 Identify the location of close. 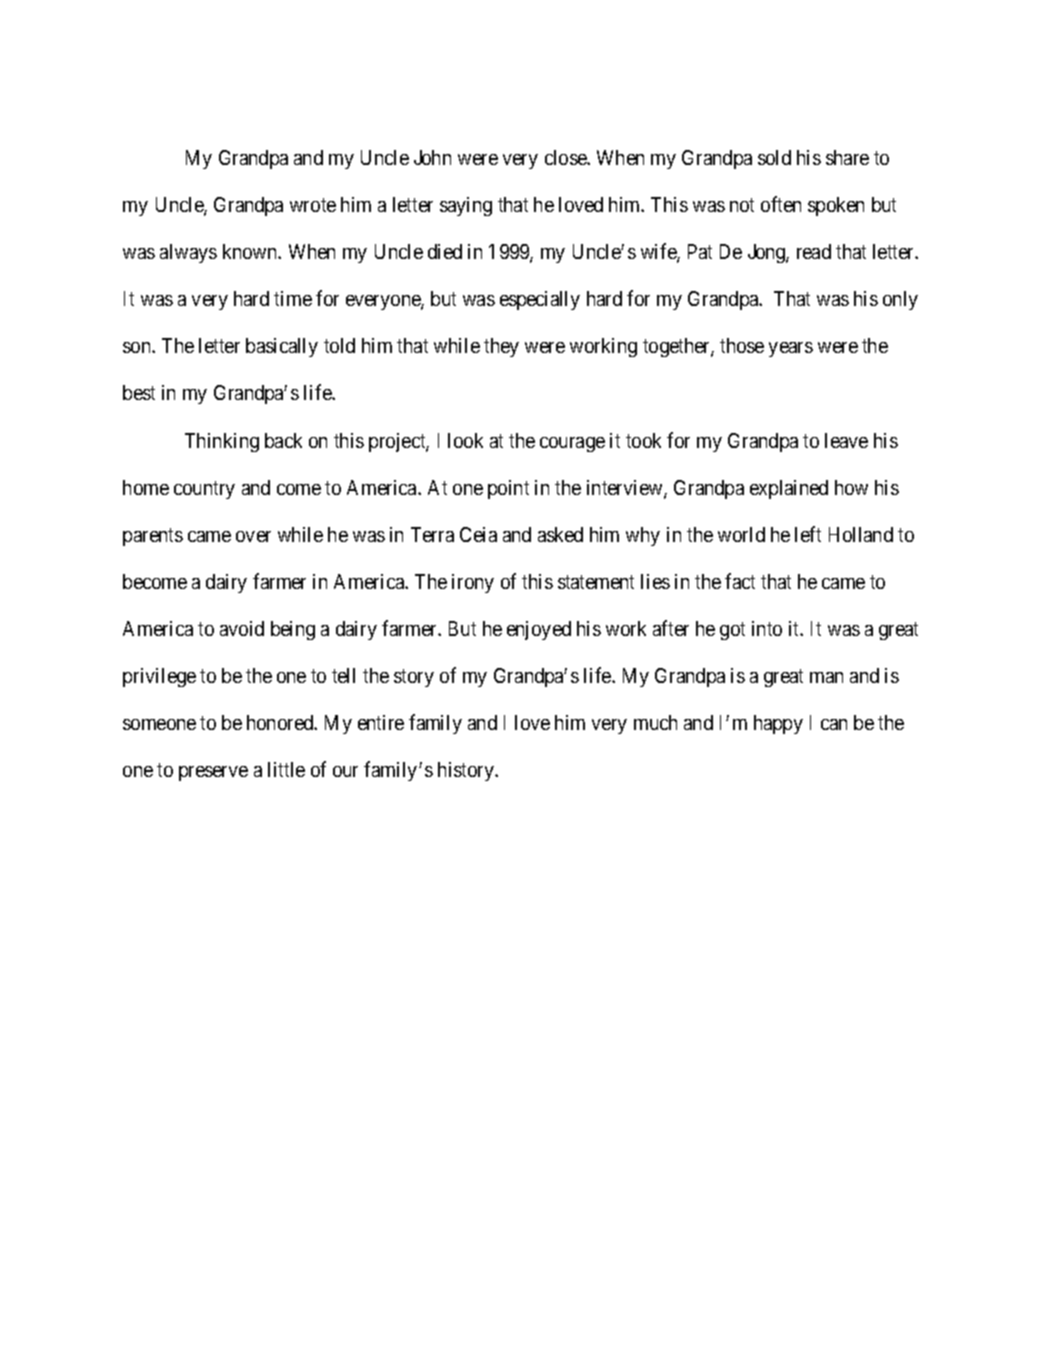
(566, 157).
